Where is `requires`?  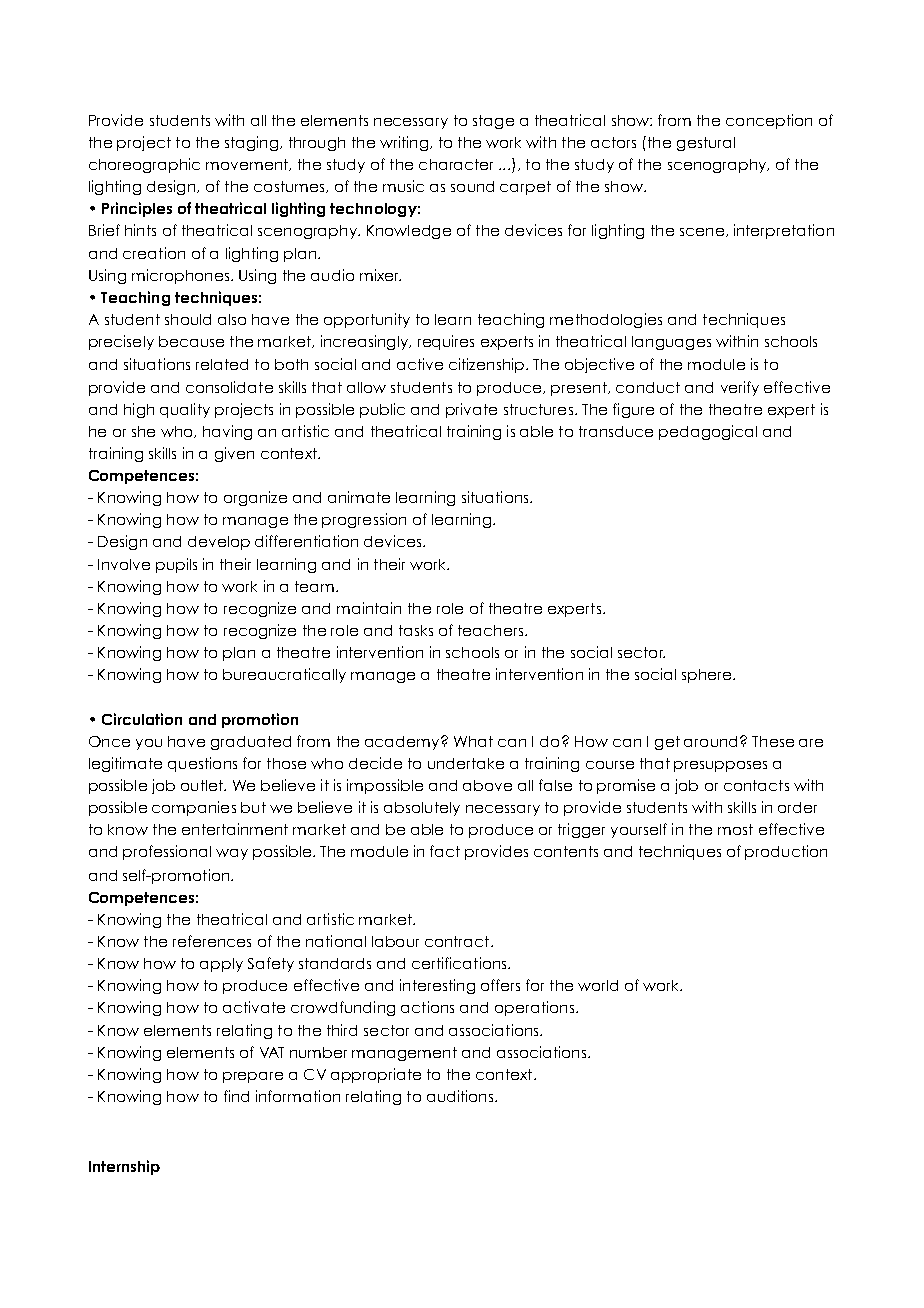
requires is located at coordinates (446, 342).
